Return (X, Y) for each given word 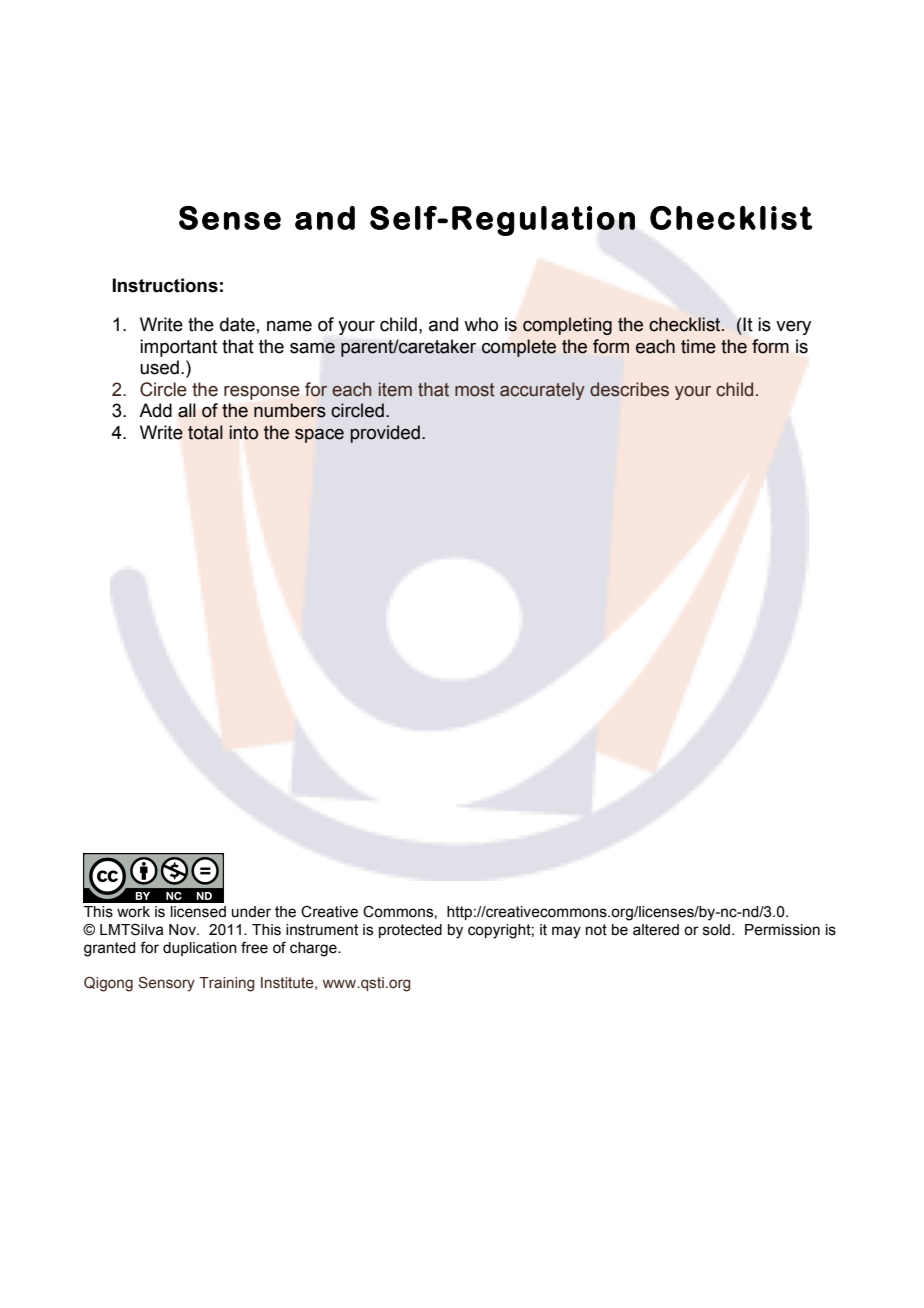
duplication (200, 949)
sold (716, 930)
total (205, 432)
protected (410, 931)
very (793, 328)
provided (385, 434)
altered (656, 930)
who (481, 324)
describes (629, 389)
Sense (230, 218)
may (566, 932)
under (251, 912)
